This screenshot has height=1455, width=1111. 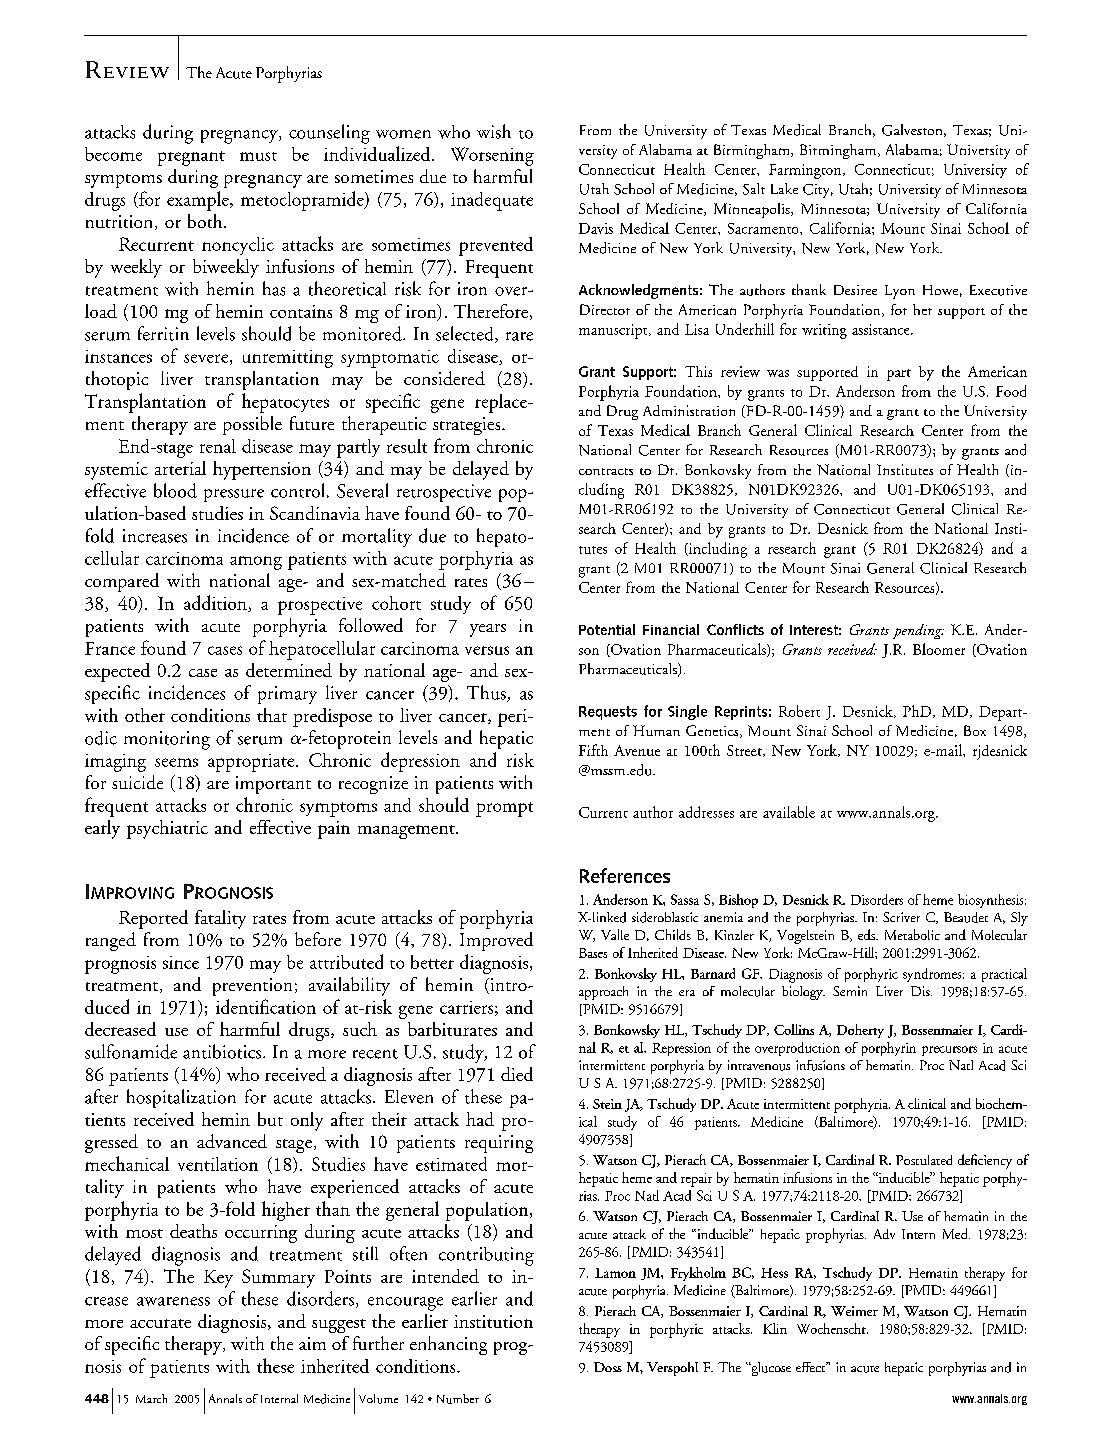 What do you see at coordinates (256, 563) in the screenshot?
I see `among` at bounding box center [256, 563].
